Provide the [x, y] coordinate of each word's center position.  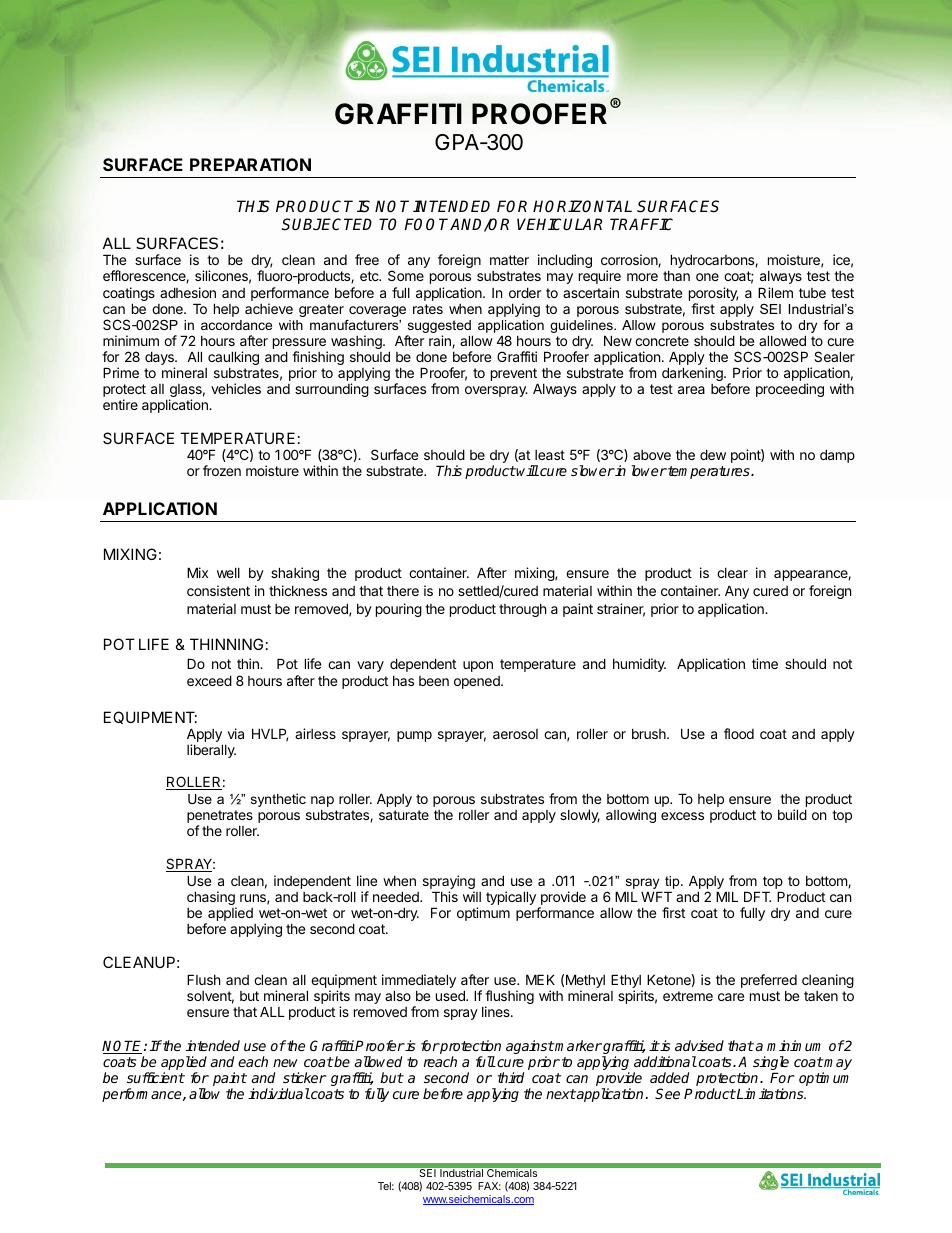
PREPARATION [250, 164]
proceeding [790, 390]
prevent [514, 376]
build [792, 814]
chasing [212, 899]
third [511, 1077]
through [523, 610]
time [765, 663]
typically [511, 898]
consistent [218, 590]
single [771, 1064]
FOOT [427, 224]
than [676, 276]
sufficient [156, 1077]
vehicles [236, 388]
